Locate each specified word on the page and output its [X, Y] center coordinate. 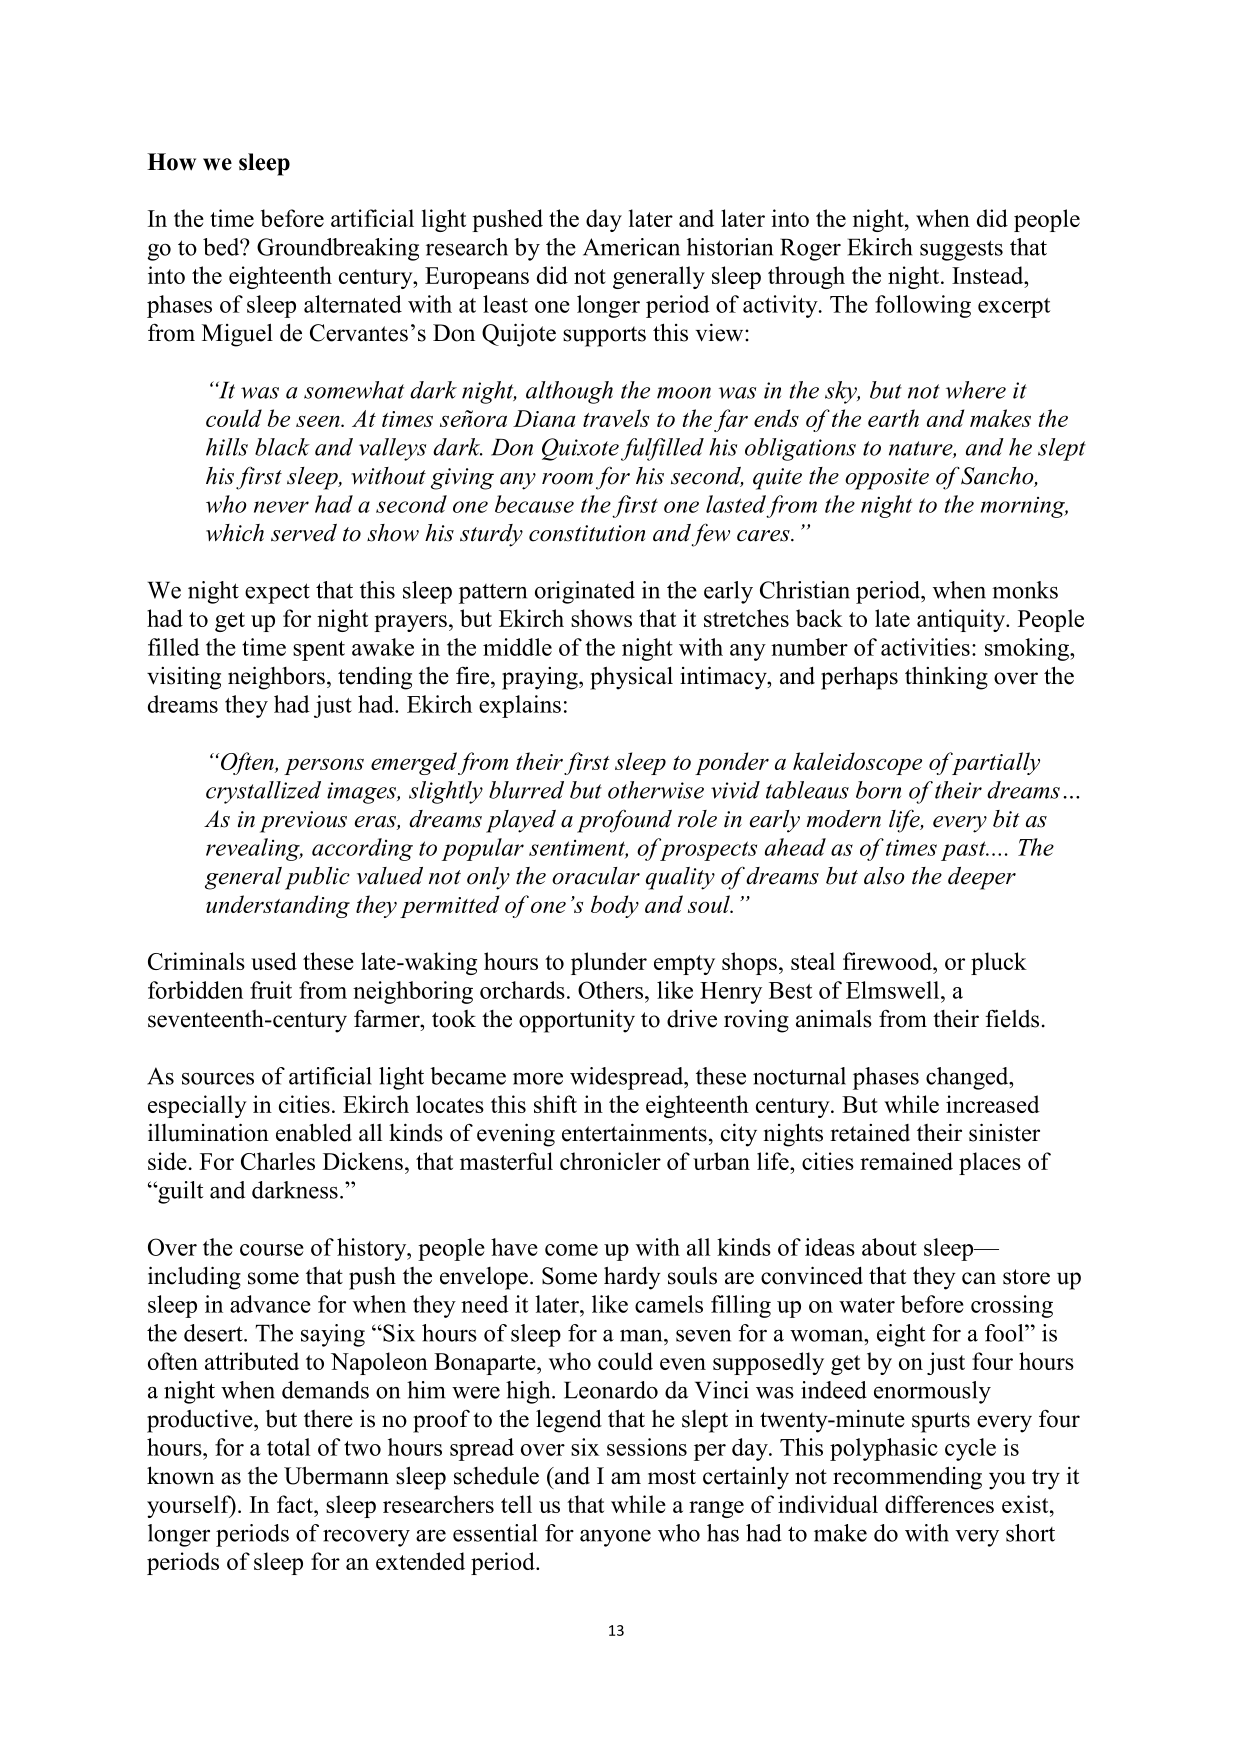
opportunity [577, 1021]
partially [994, 763]
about [889, 1247]
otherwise [656, 790]
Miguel [237, 335]
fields [1012, 1018]
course [272, 1250]
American [631, 247]
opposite [887, 479]
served [304, 533]
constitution [587, 533]
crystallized [263, 792]
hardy [632, 1278]
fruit [271, 990]
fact [296, 1504]
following [923, 306]
